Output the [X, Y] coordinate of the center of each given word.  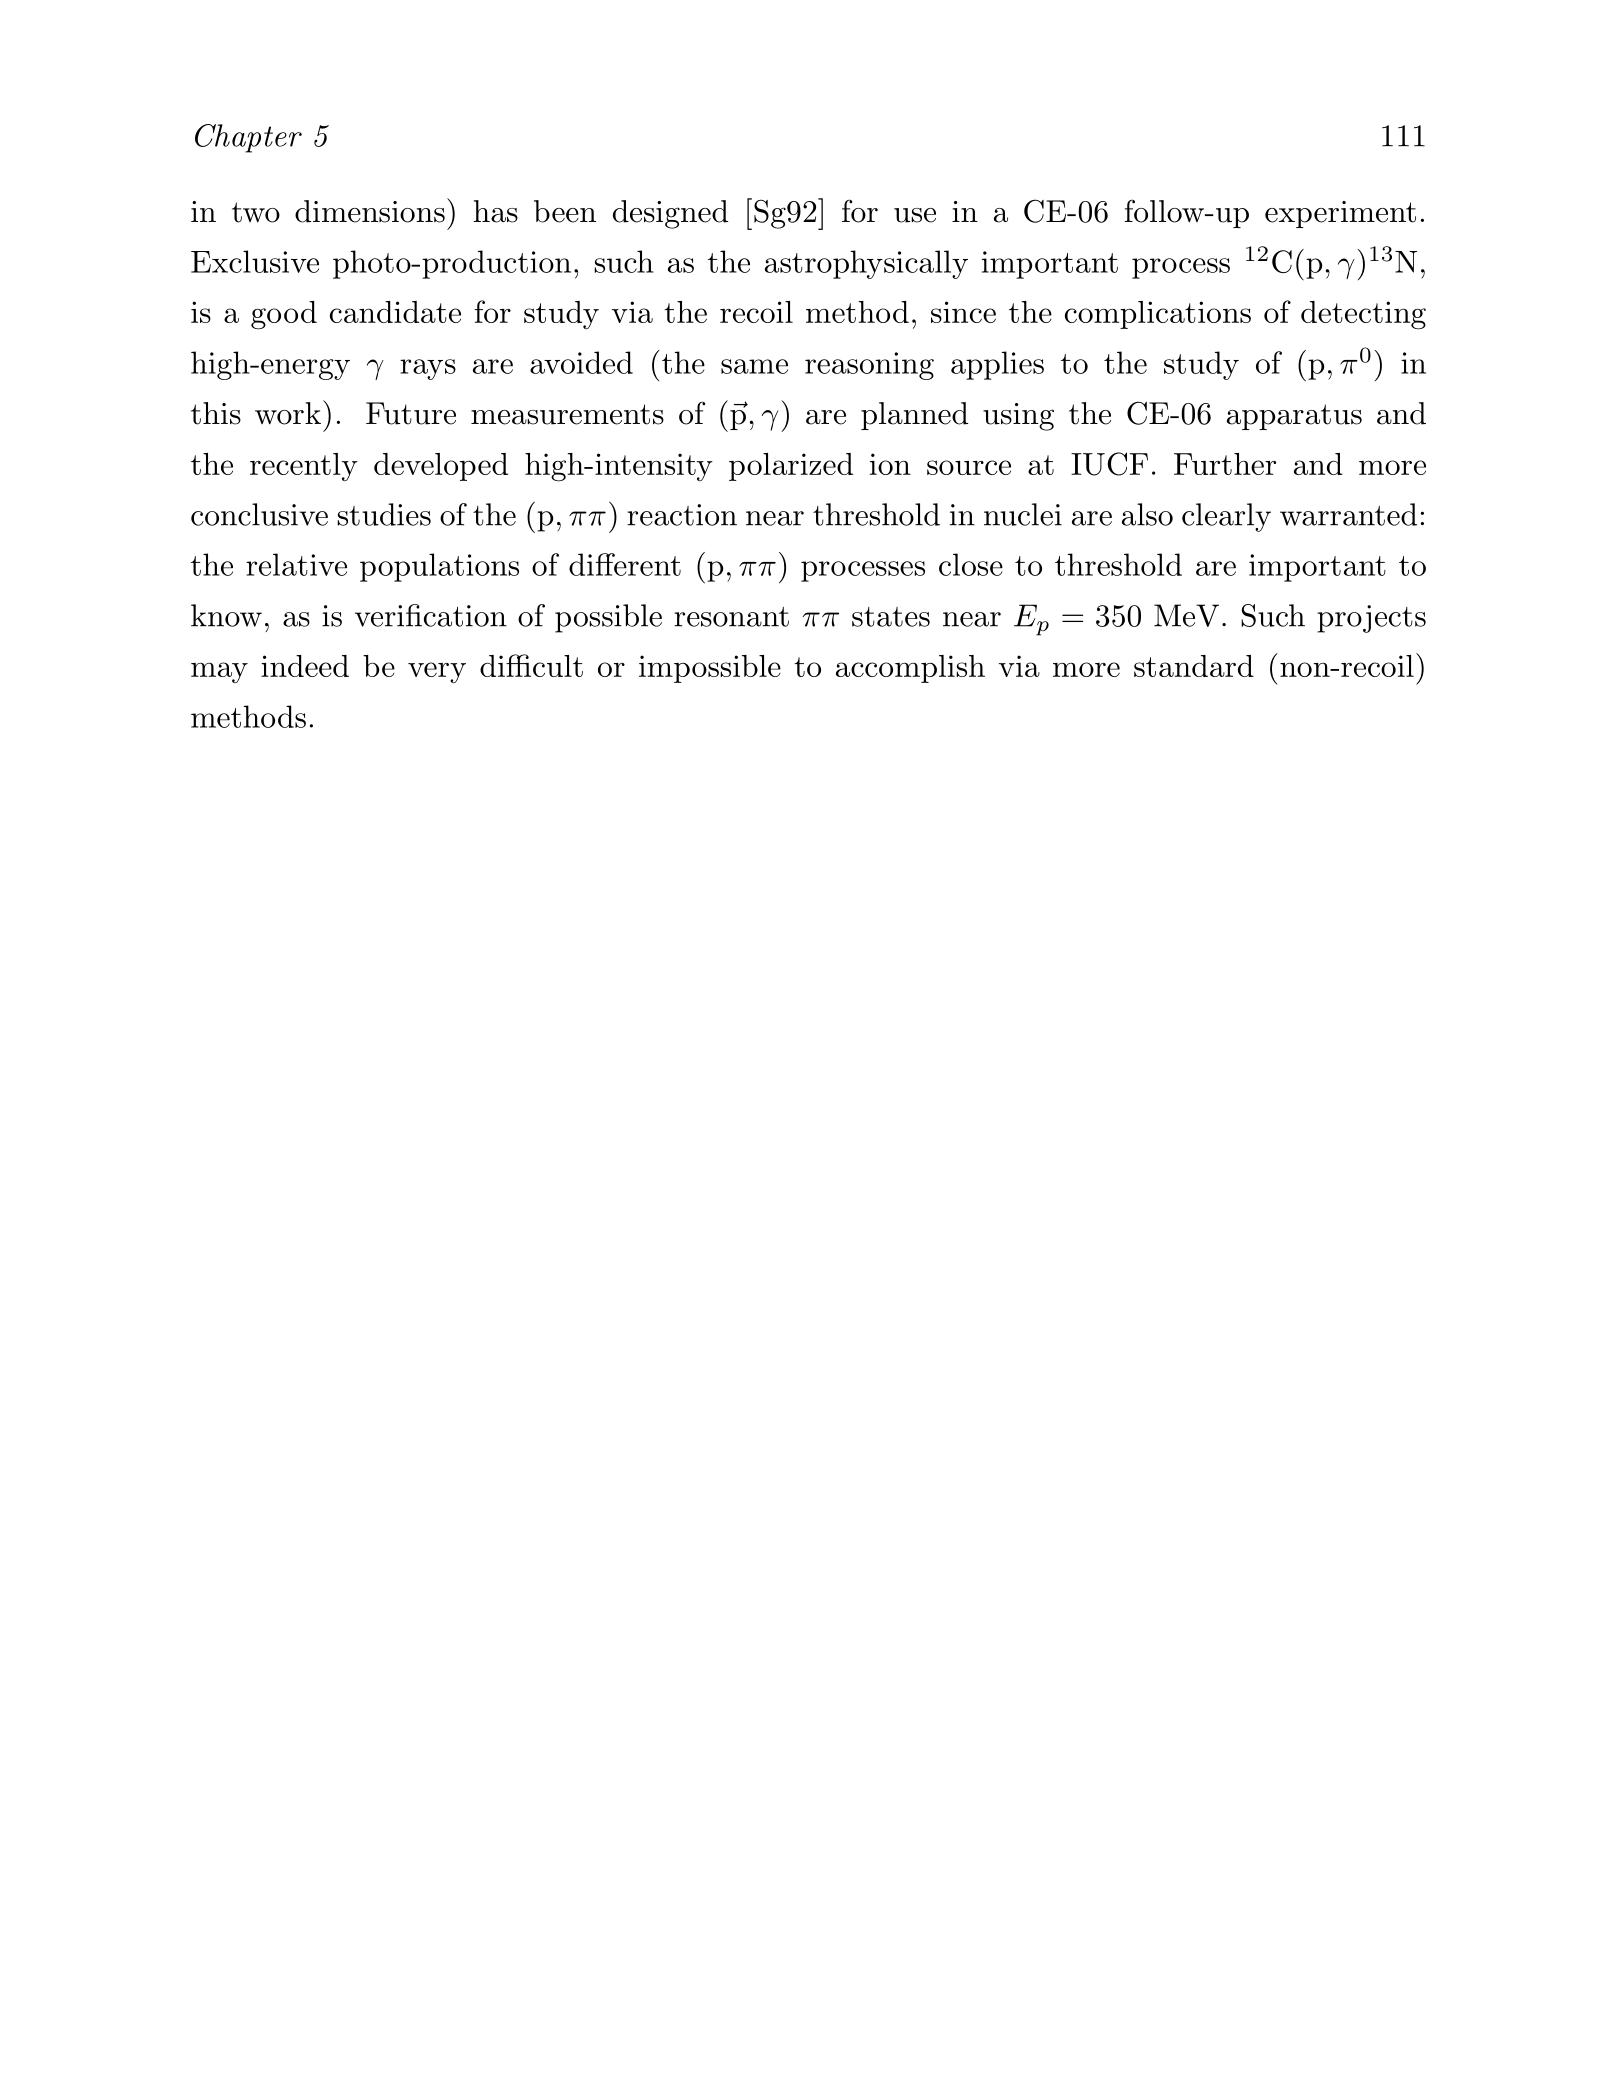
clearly [1226, 517]
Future [411, 413]
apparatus [1294, 417]
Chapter [248, 138]
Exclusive [255, 261]
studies [384, 514]
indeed [305, 666]
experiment [1340, 214]
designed [670, 214]
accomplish [910, 669]
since [963, 312]
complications [1158, 315]
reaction [682, 515]
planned [914, 416]
